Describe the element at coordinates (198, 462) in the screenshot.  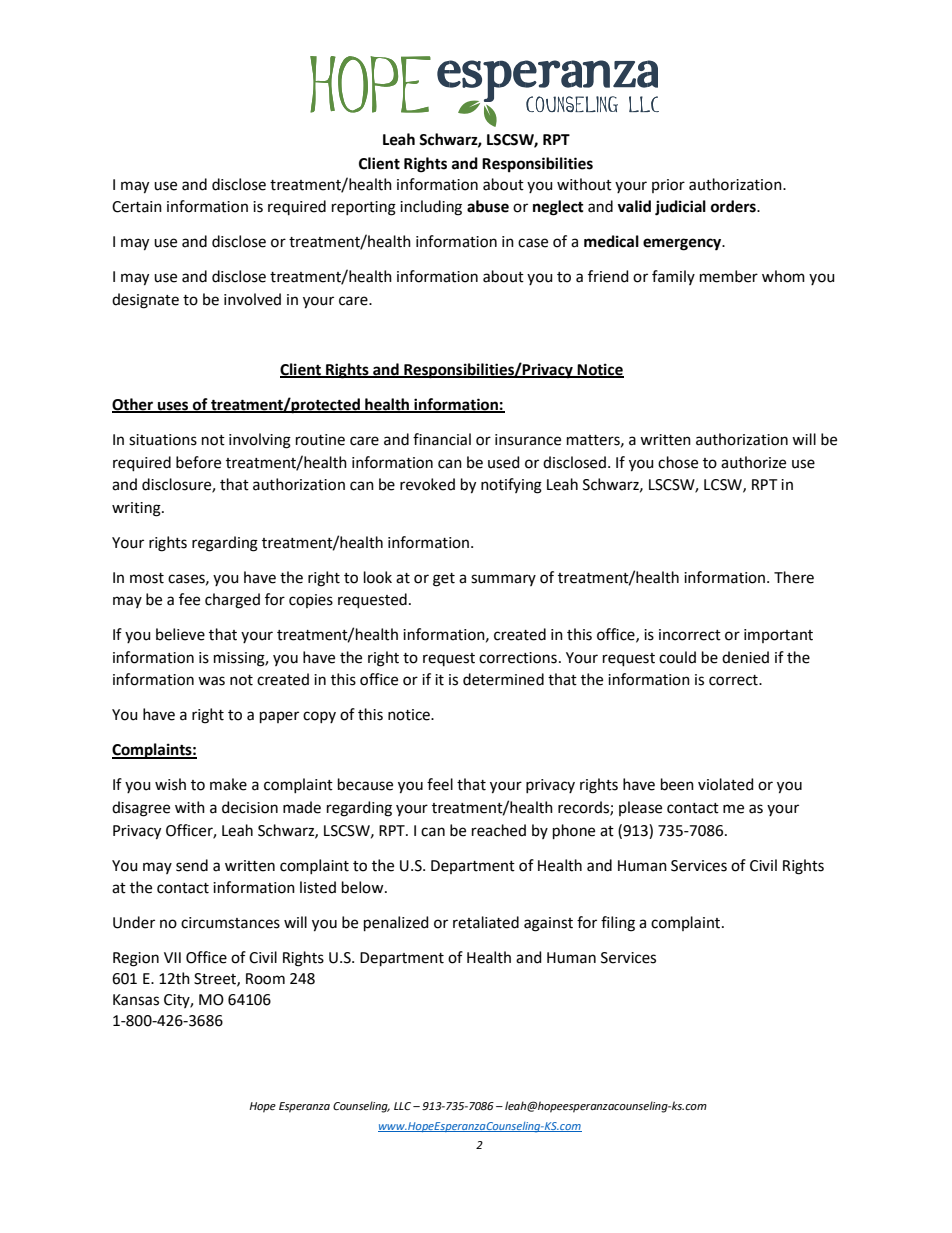
I see `before` at that location.
